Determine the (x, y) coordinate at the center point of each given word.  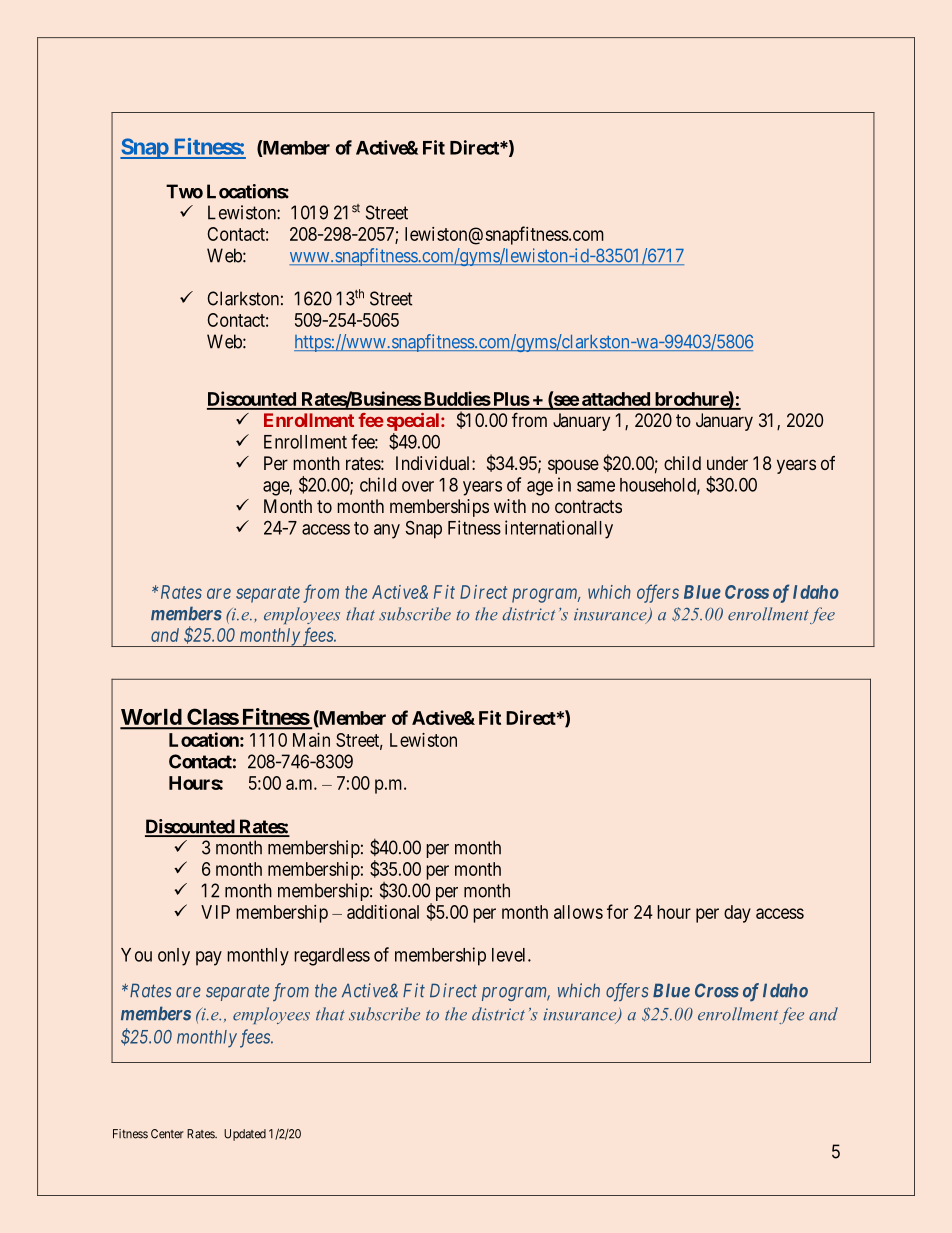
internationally (559, 529)
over (418, 486)
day (737, 914)
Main (311, 740)
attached (616, 400)
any (387, 531)
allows (578, 912)
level (510, 955)
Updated (245, 1135)
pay (209, 958)
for (617, 911)
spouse (573, 466)
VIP (215, 912)
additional (383, 912)
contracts (588, 506)
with (510, 506)
